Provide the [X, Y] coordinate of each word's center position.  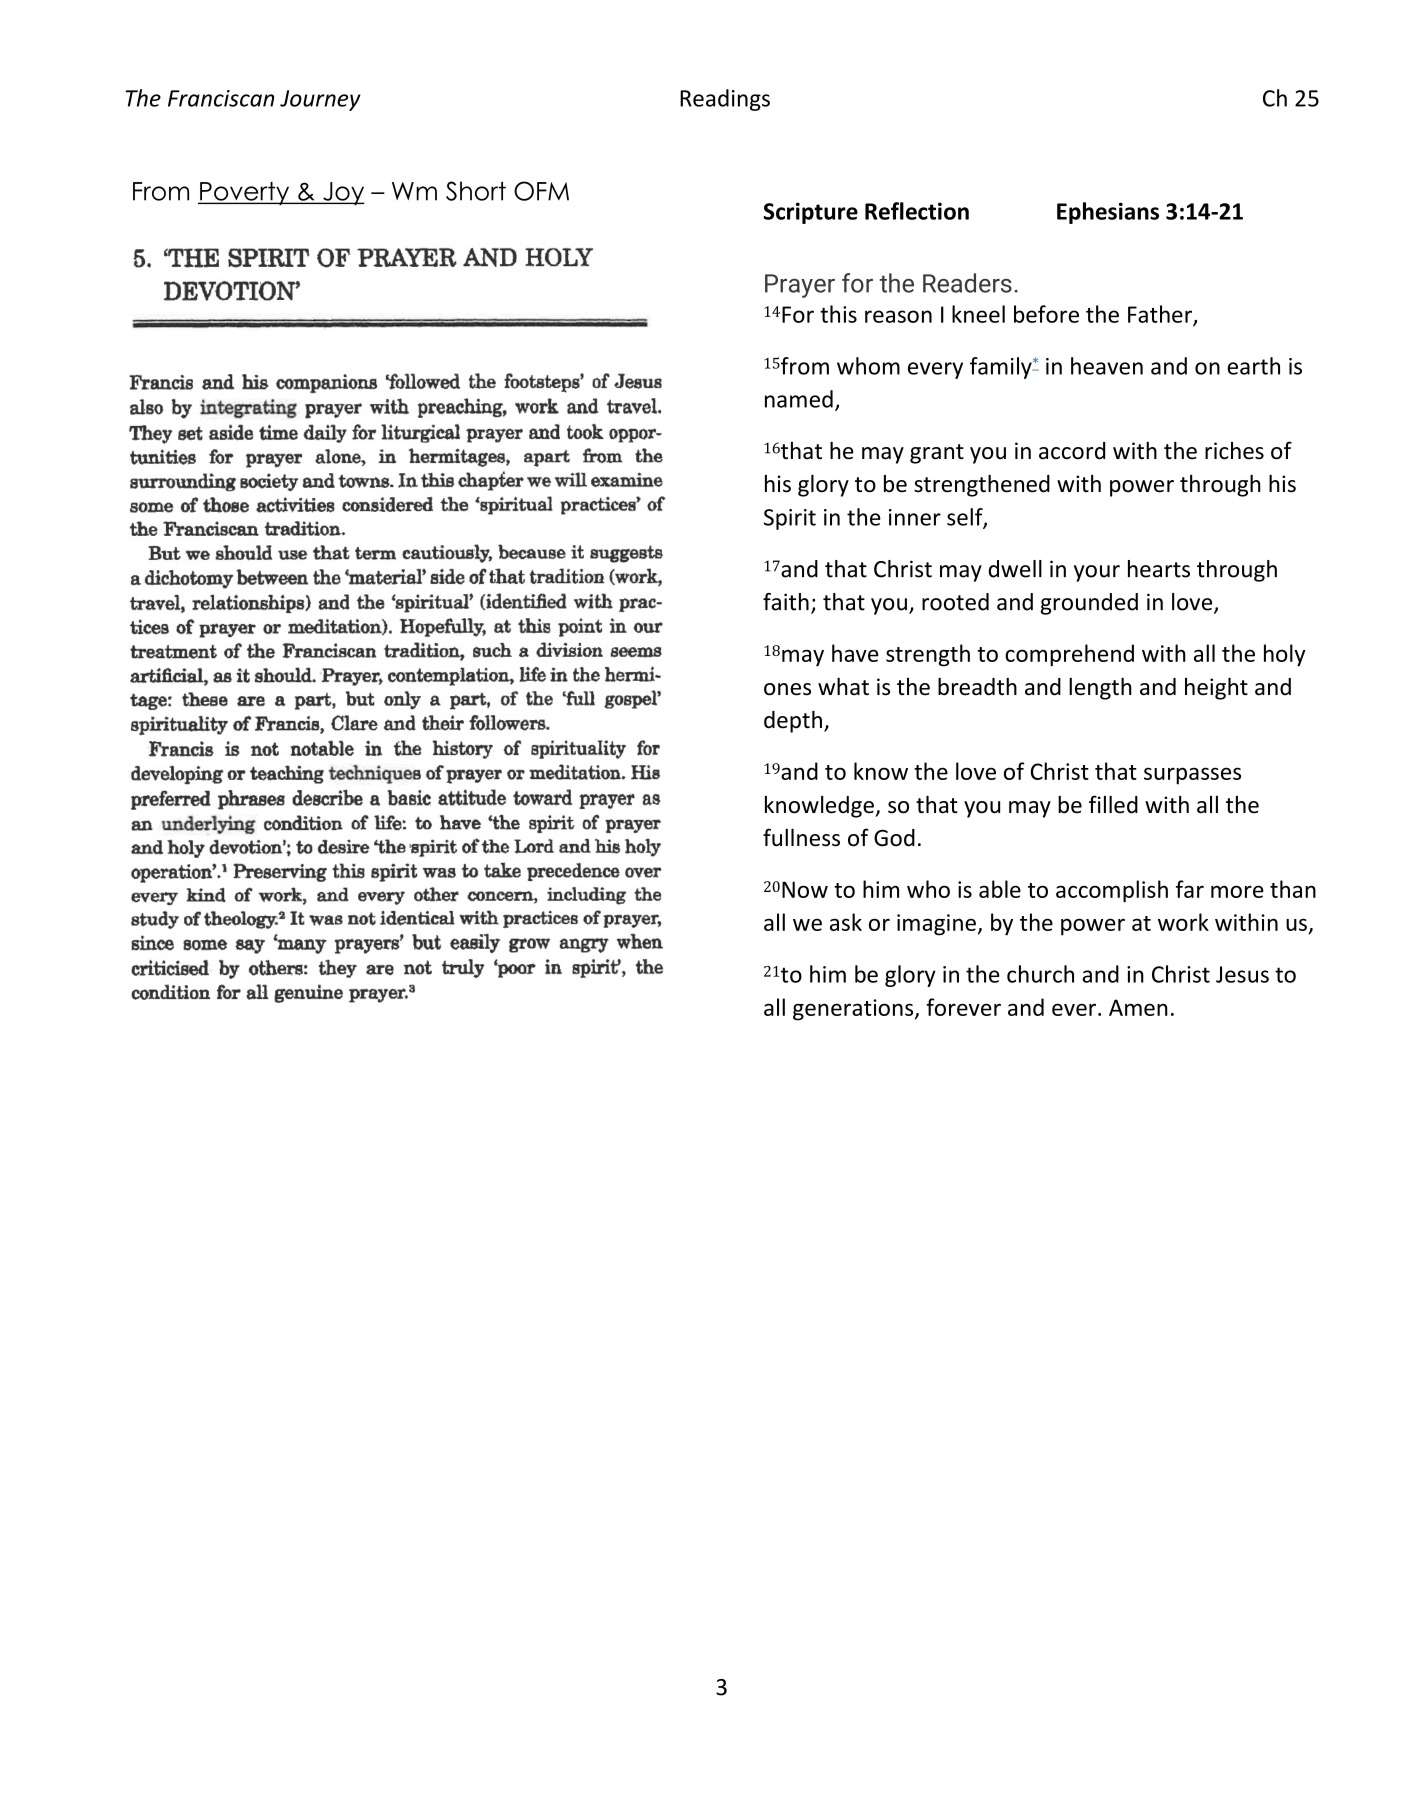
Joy [343, 193]
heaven [1107, 366]
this [838, 314]
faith [786, 602]
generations [854, 1010]
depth [793, 722]
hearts [1159, 569]
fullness [801, 837]
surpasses [1192, 776]
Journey [320, 100]
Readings [725, 100]
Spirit [790, 519]
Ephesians [1108, 213]
